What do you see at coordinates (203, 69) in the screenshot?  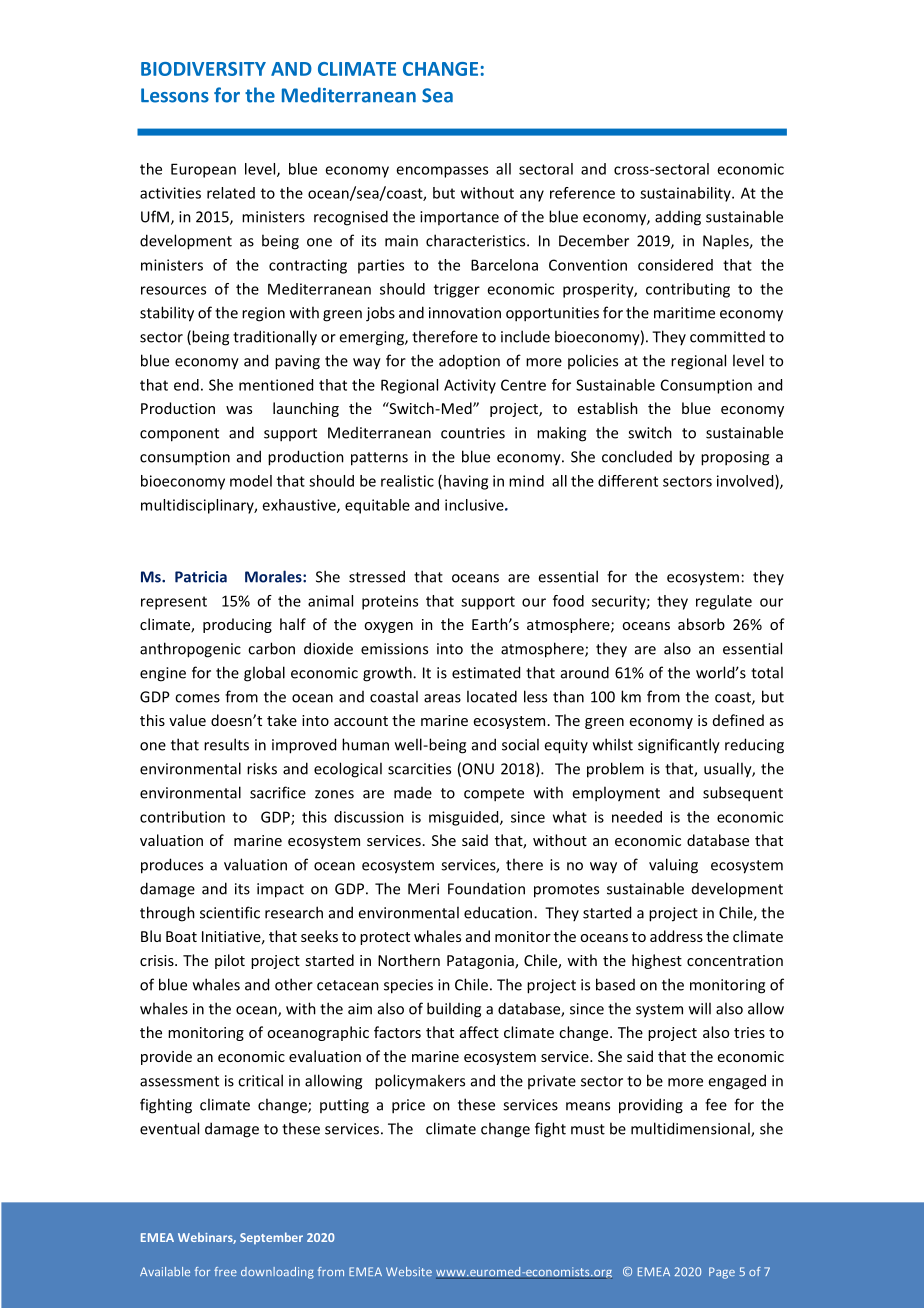 I see `BIODIVERSITY` at bounding box center [203, 69].
